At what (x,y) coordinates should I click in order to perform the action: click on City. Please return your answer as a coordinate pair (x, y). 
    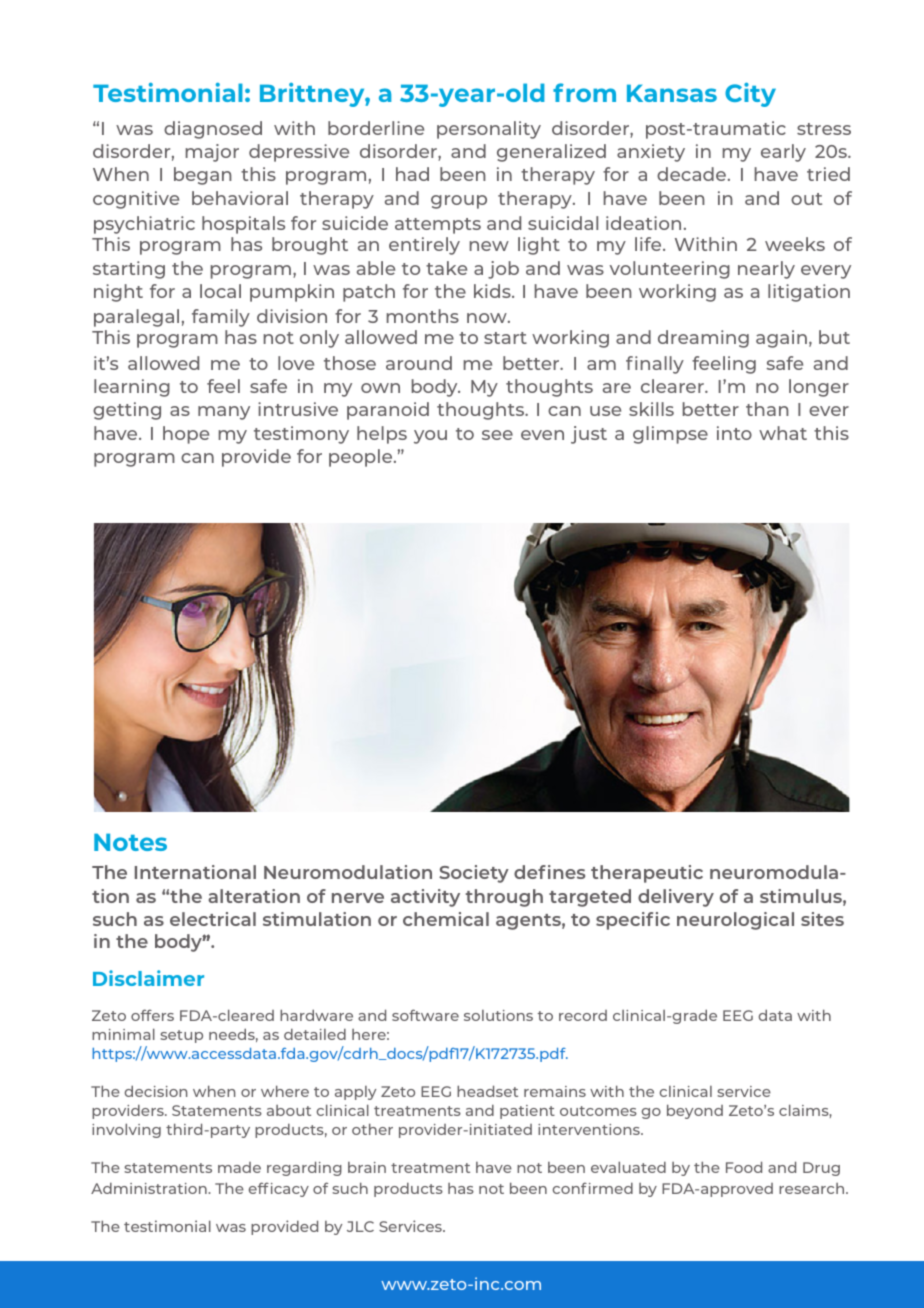
    Looking at the image, I should click on (750, 95).
